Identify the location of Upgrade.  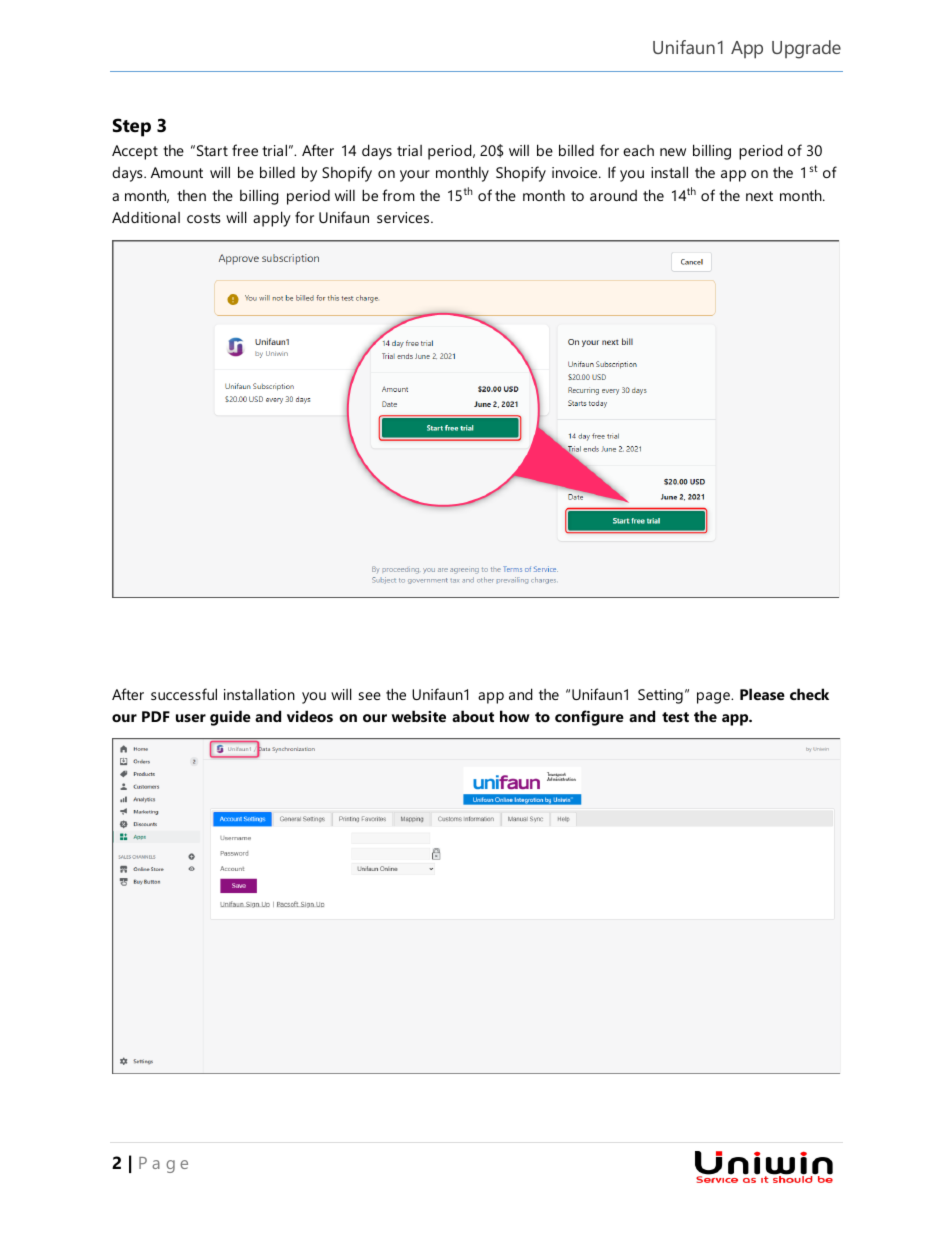
(806, 49).
